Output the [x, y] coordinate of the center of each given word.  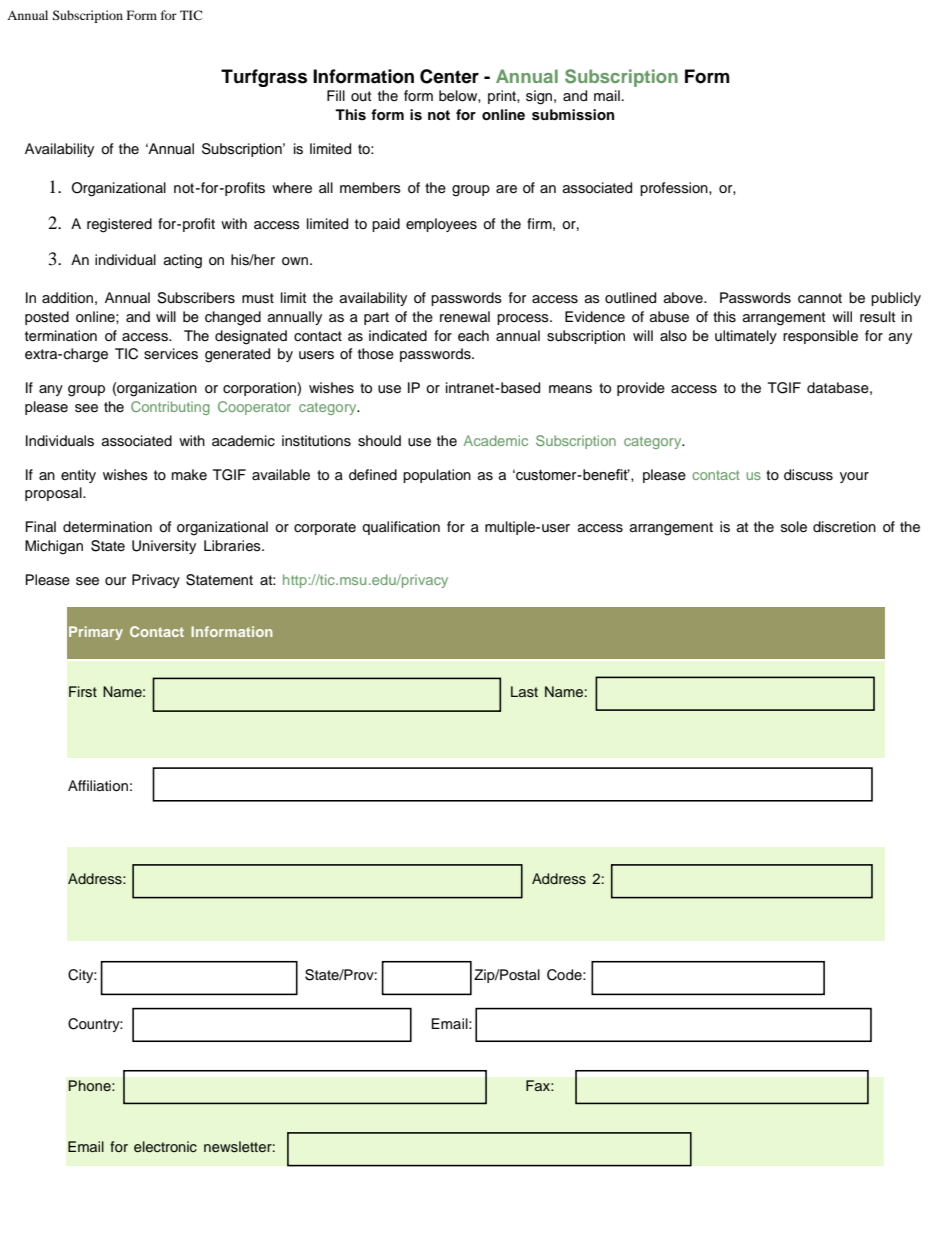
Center [449, 76]
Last [524, 691]
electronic [165, 1146]
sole [794, 527]
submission [573, 115]
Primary [96, 633]
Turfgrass [264, 78]
